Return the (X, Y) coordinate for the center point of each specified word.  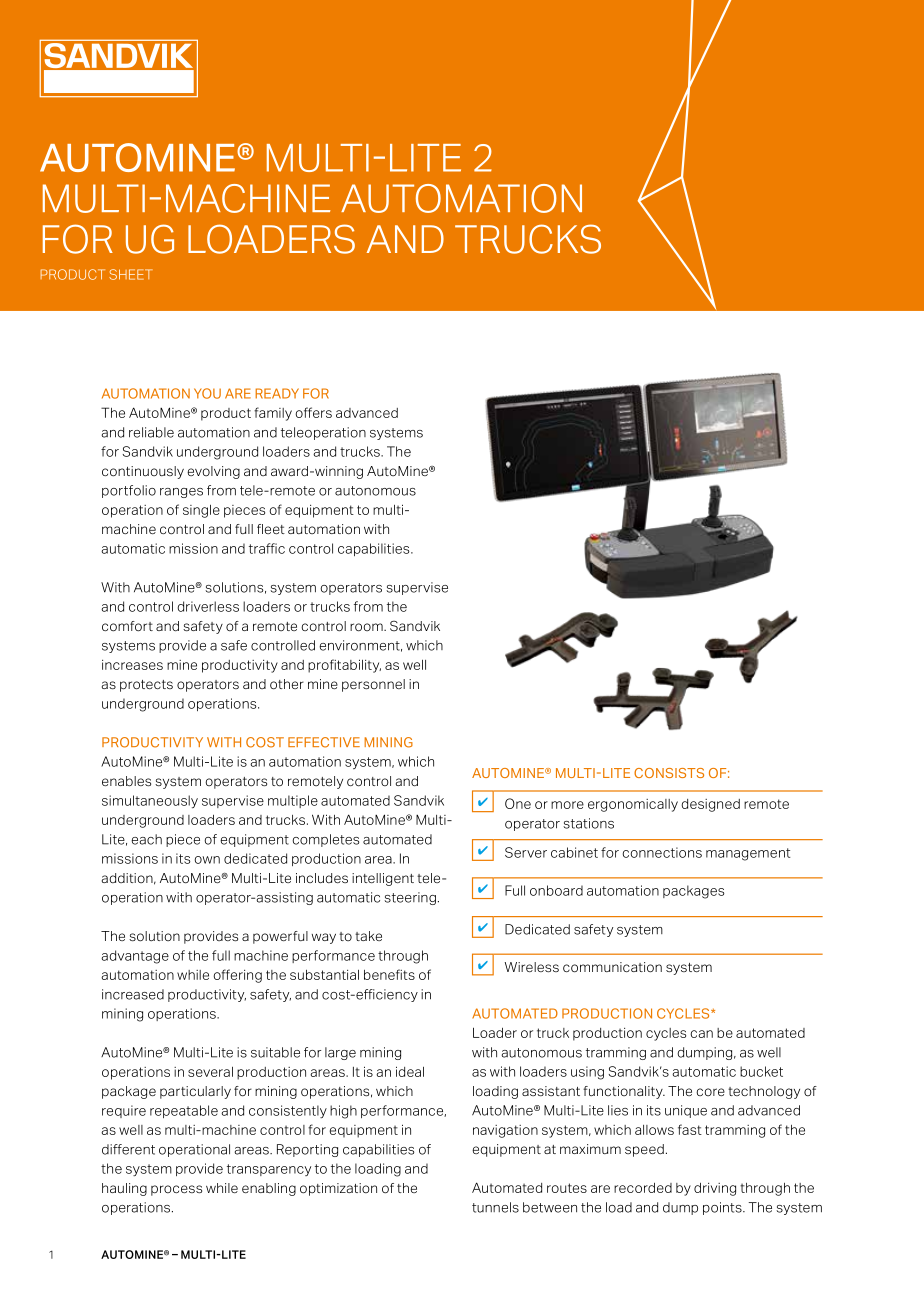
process (176, 1190)
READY (277, 393)
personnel (373, 685)
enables (126, 781)
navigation (505, 1131)
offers (313, 412)
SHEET (131, 274)
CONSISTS (669, 773)
